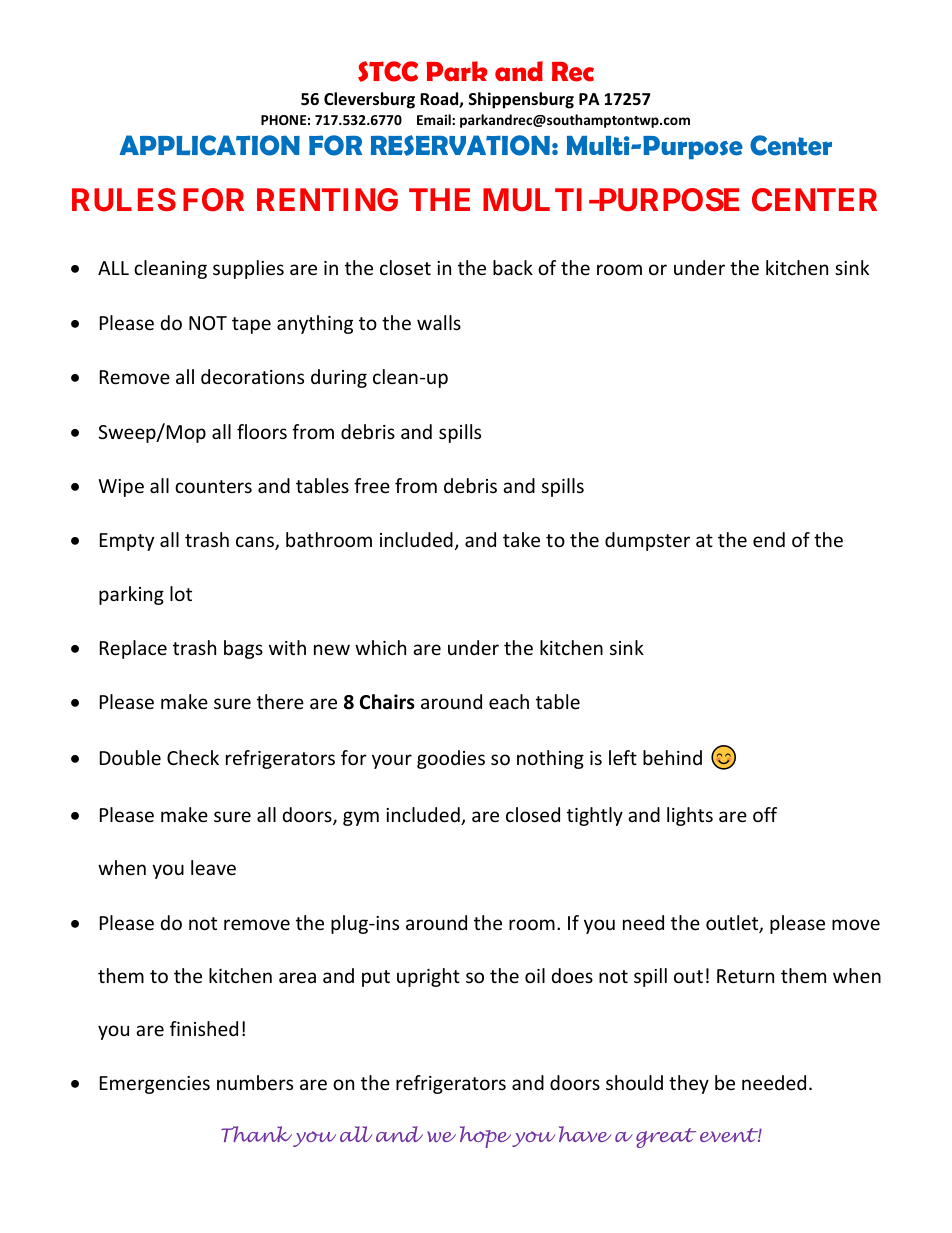 The height and width of the page is (1233, 952). Describe the element at coordinates (460, 145) in the page. I see `RESERVATION` at that location.
